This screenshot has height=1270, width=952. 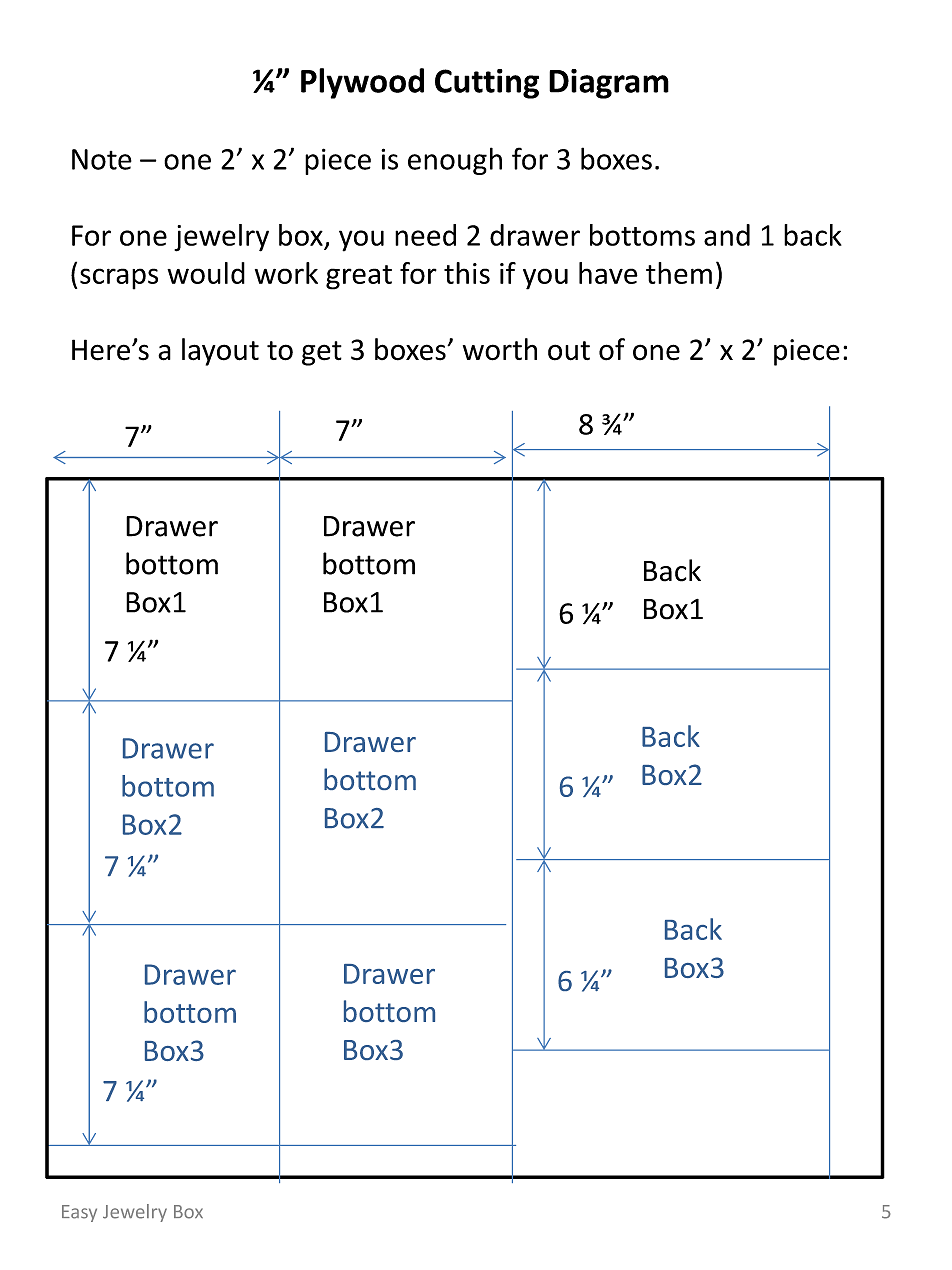 I want to click on layout, so click(x=220, y=352).
